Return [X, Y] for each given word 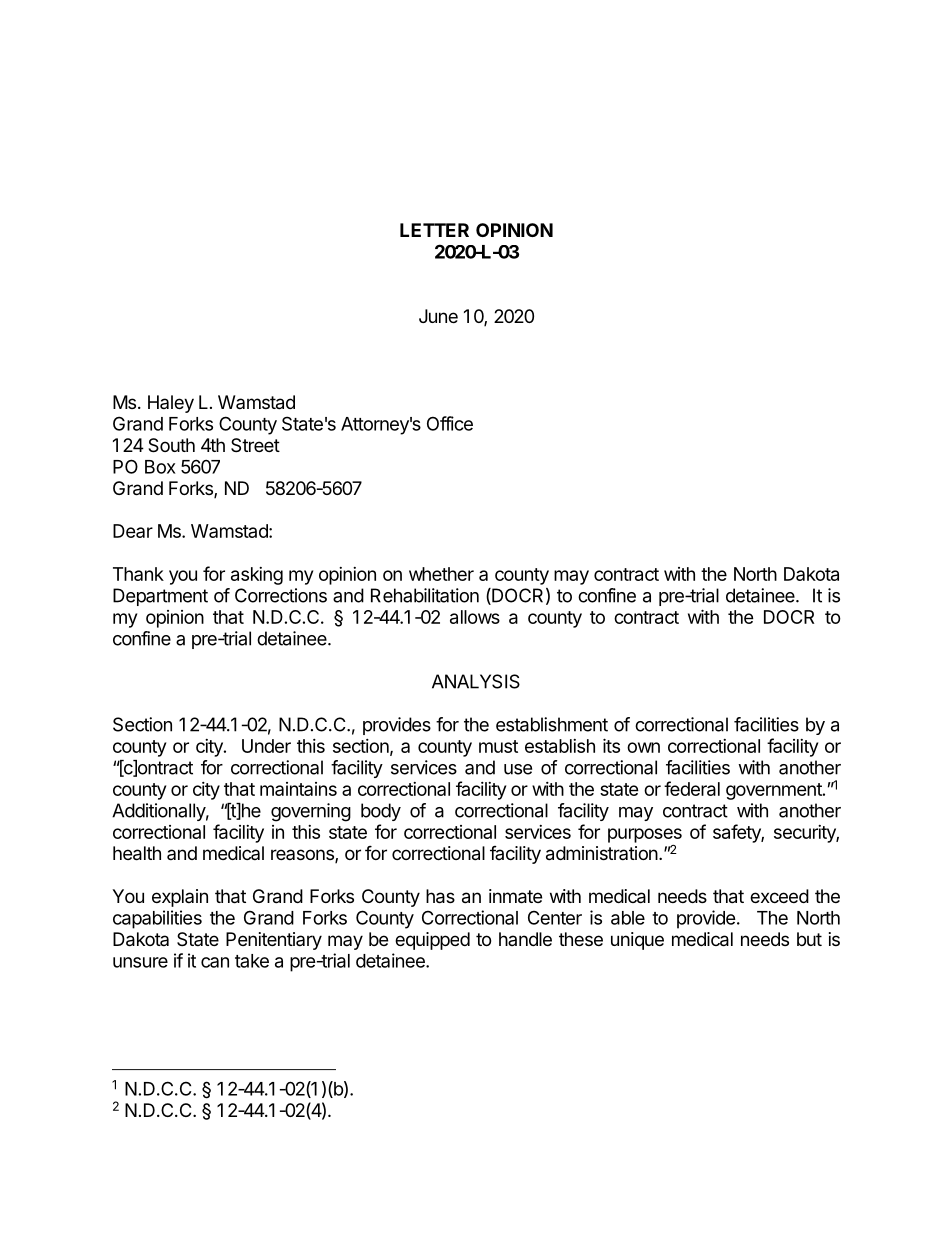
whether [441, 574]
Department [160, 597]
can [215, 962]
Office [450, 423]
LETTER [434, 230]
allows [475, 617]
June [438, 316]
